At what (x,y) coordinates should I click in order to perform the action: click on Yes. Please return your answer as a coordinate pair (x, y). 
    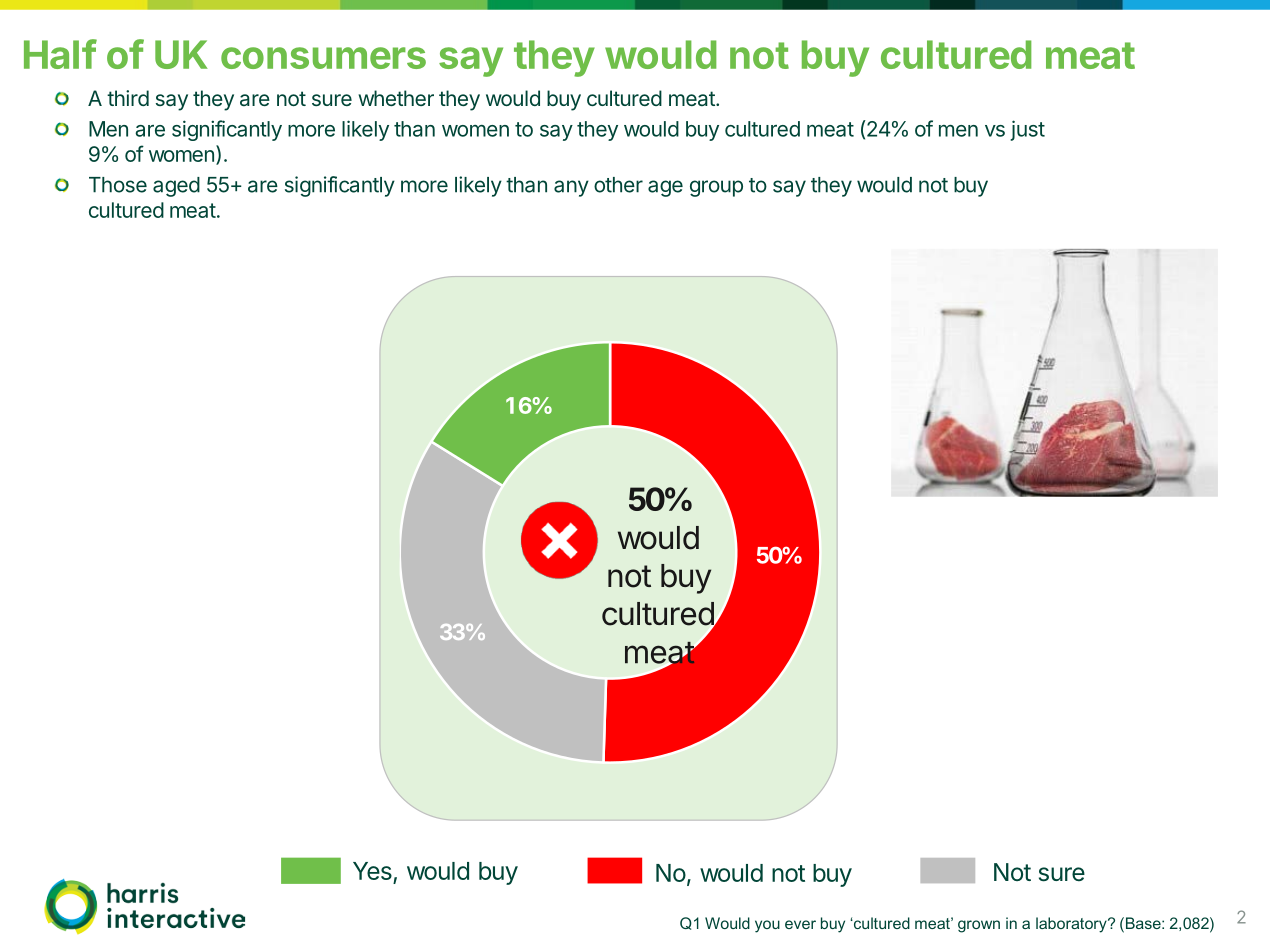
    Looking at the image, I should click on (373, 872).
